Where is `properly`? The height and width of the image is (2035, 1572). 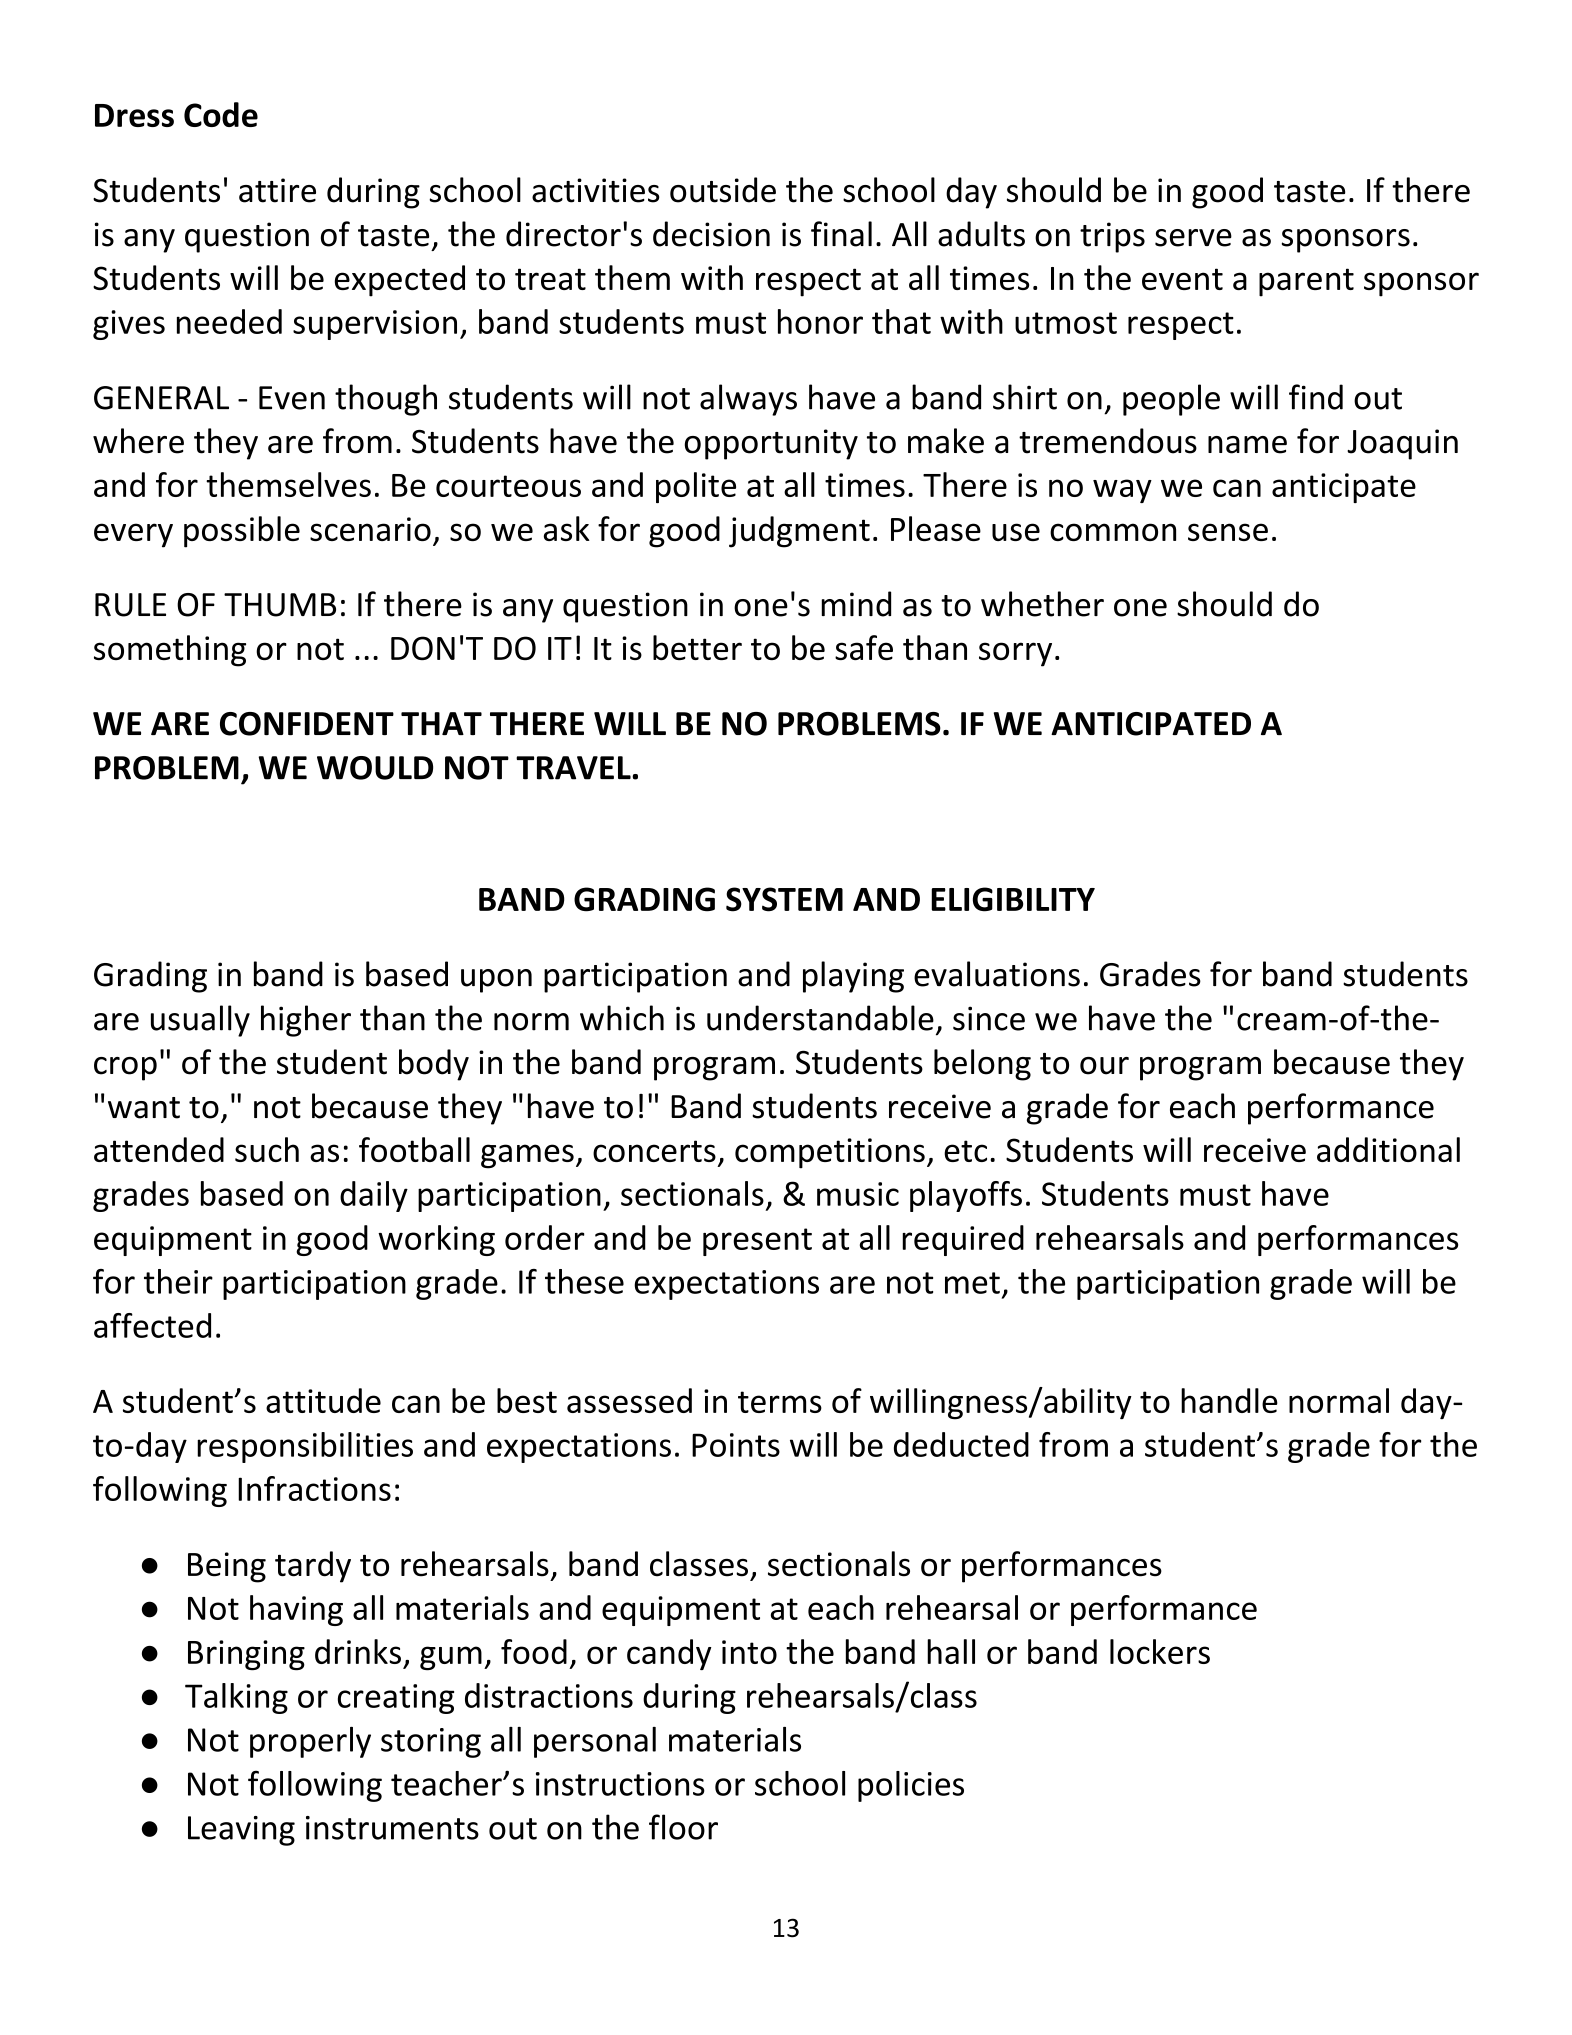 properly is located at coordinates (310, 1742).
